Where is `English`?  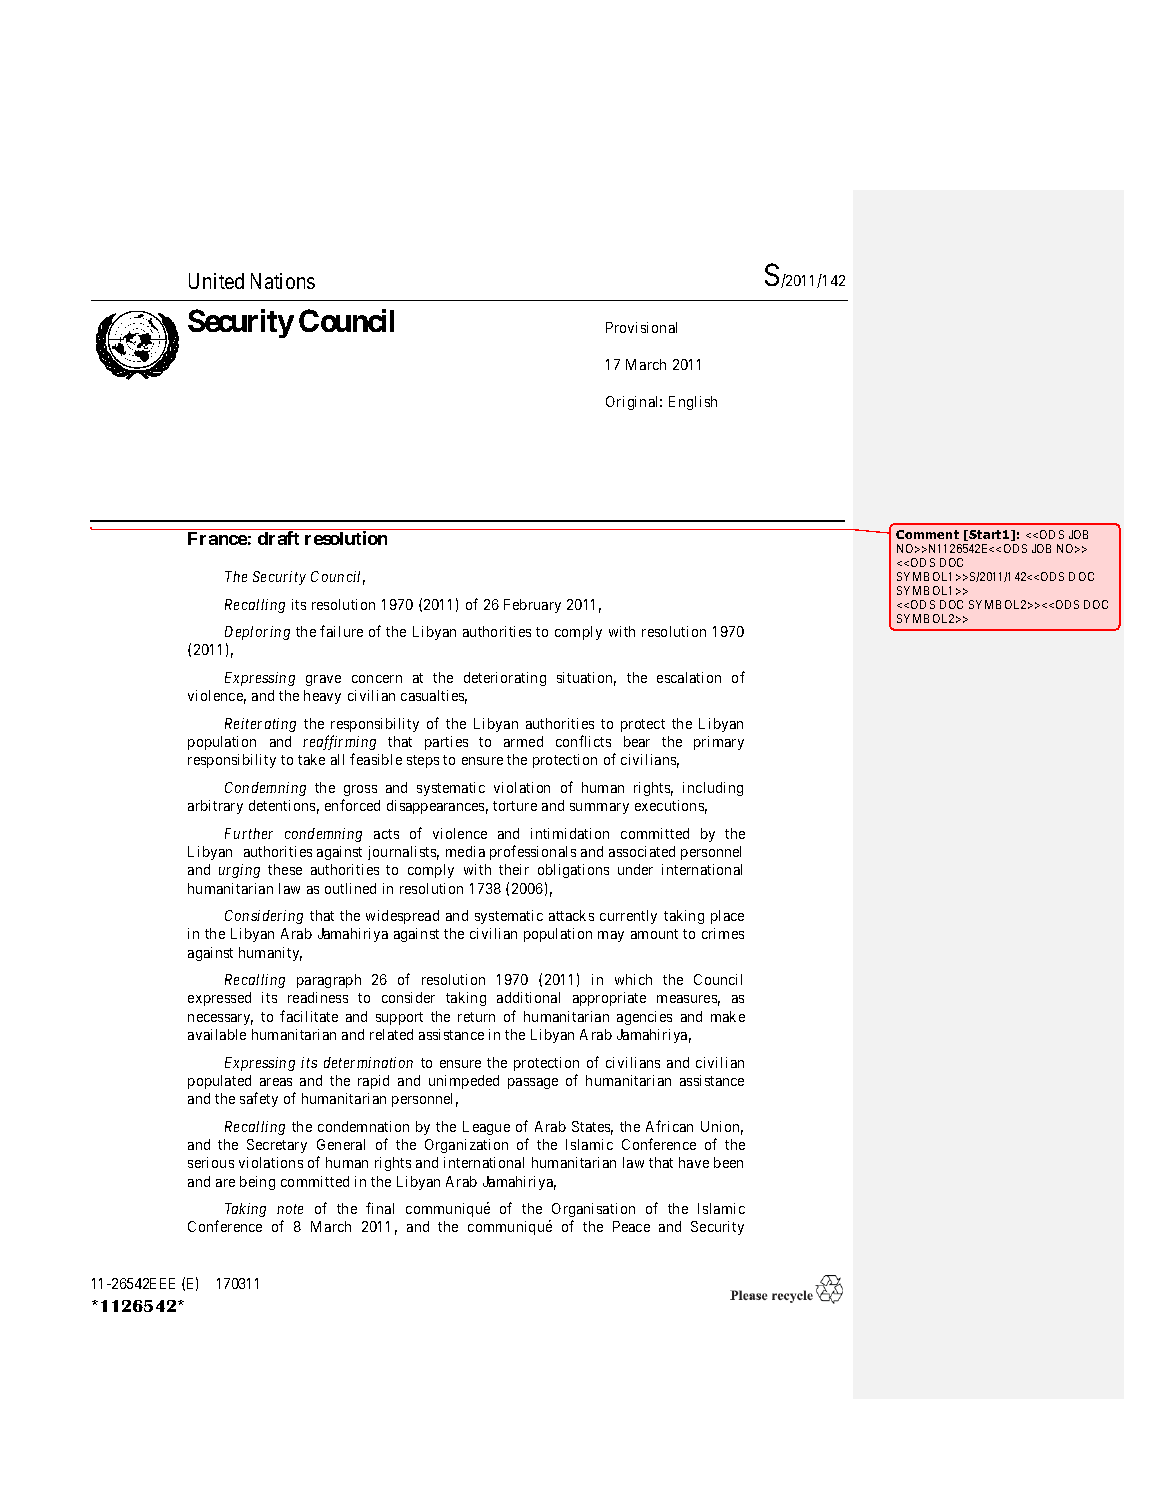
English is located at coordinates (693, 403).
